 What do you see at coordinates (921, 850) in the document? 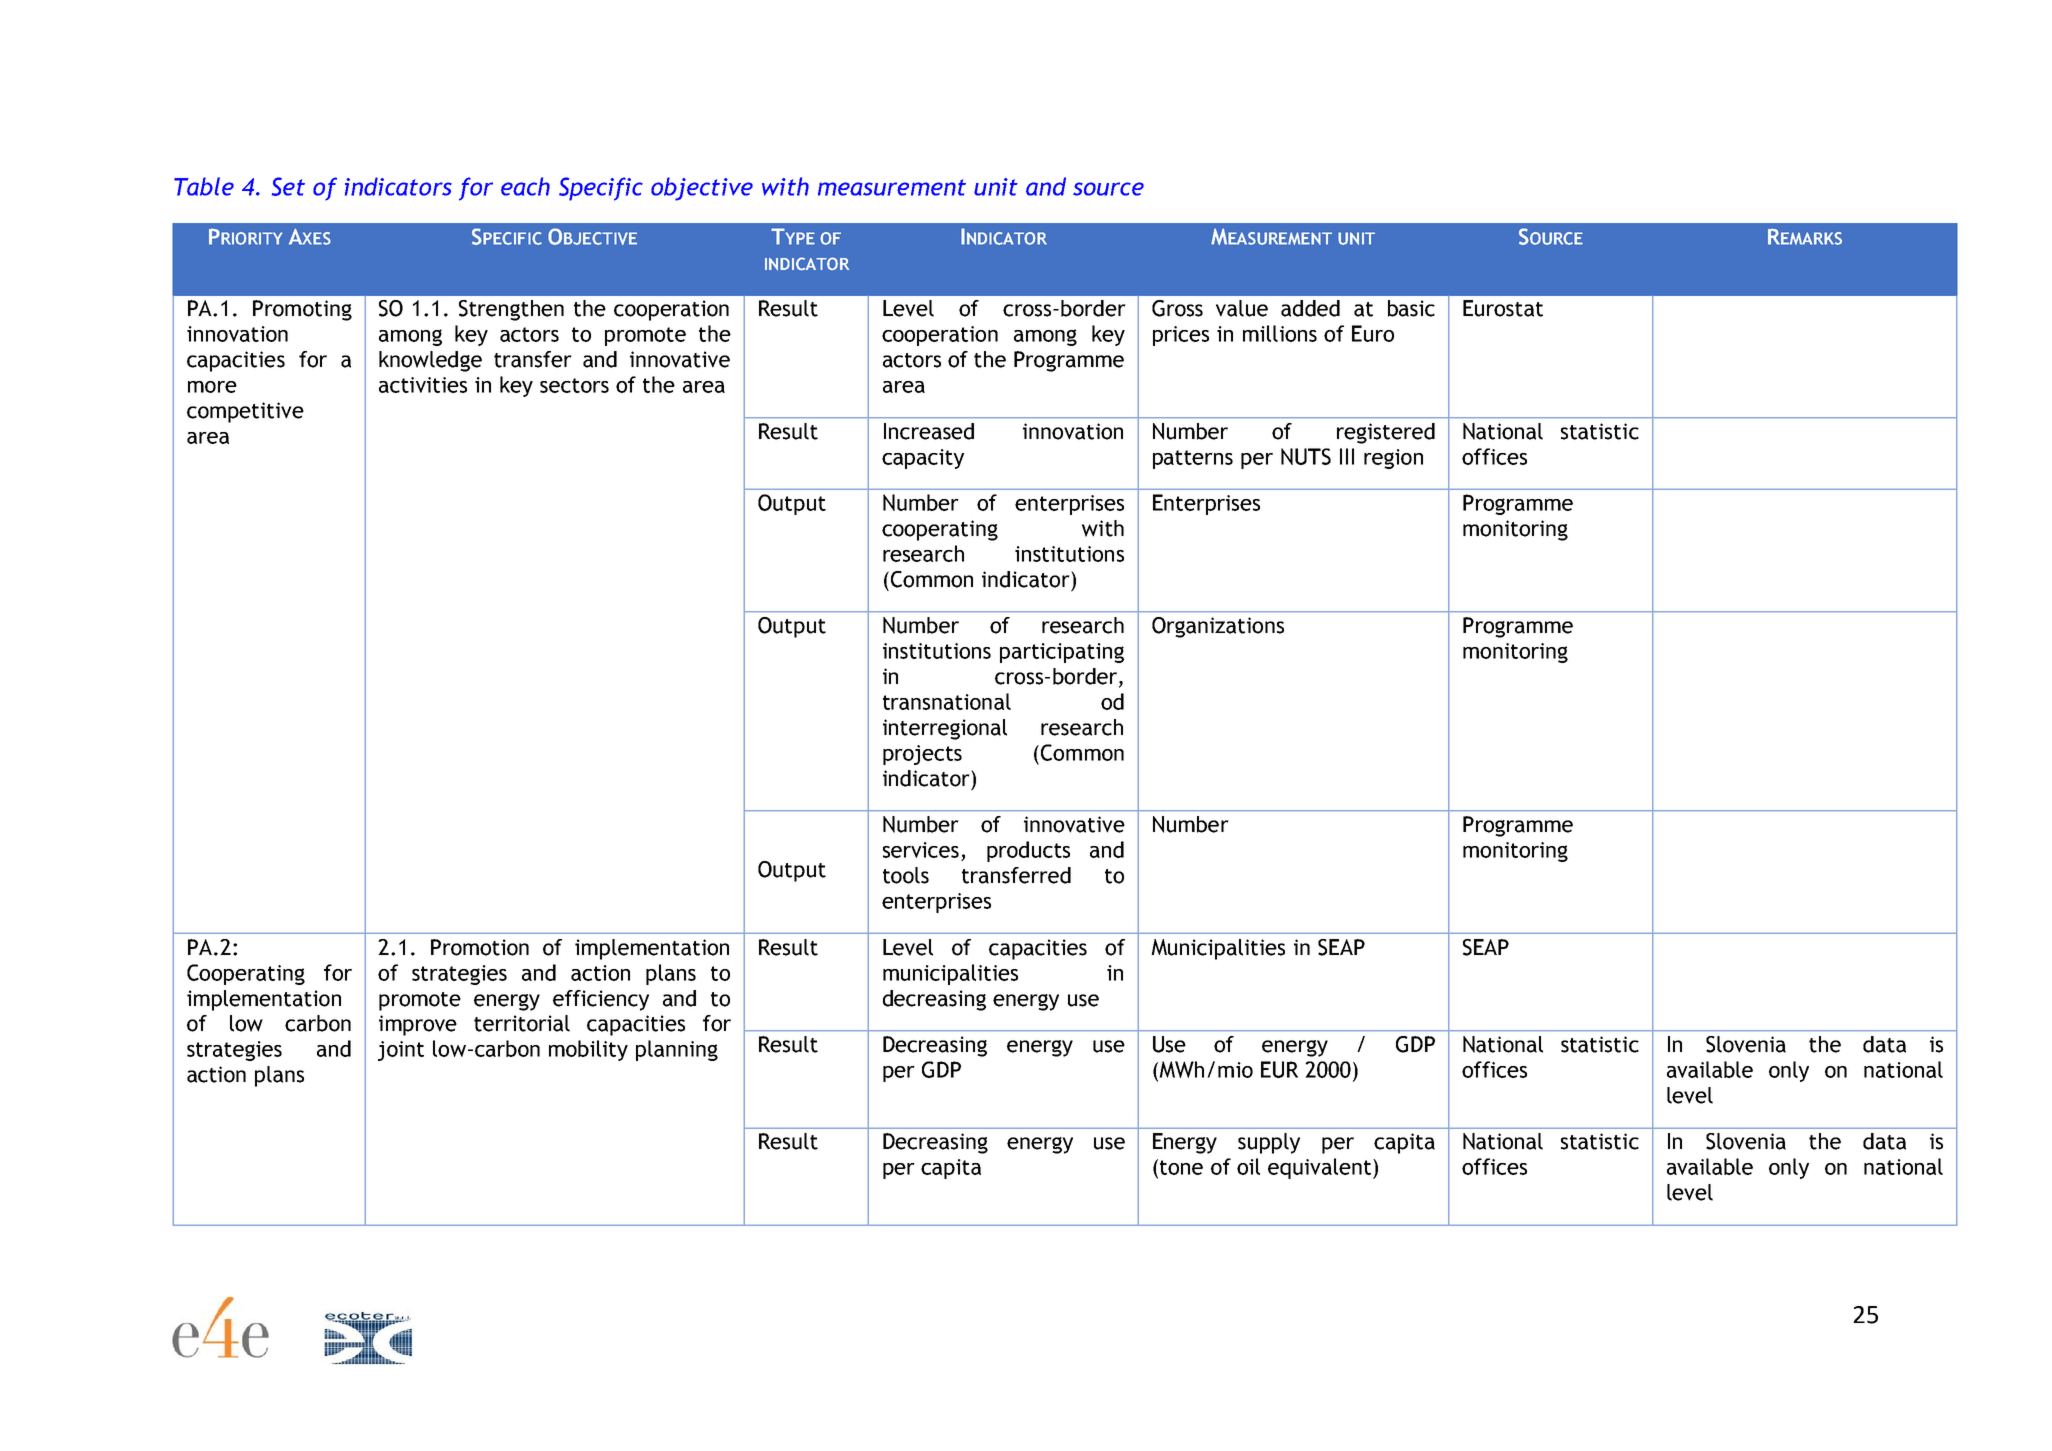
I see `services` at bounding box center [921, 850].
